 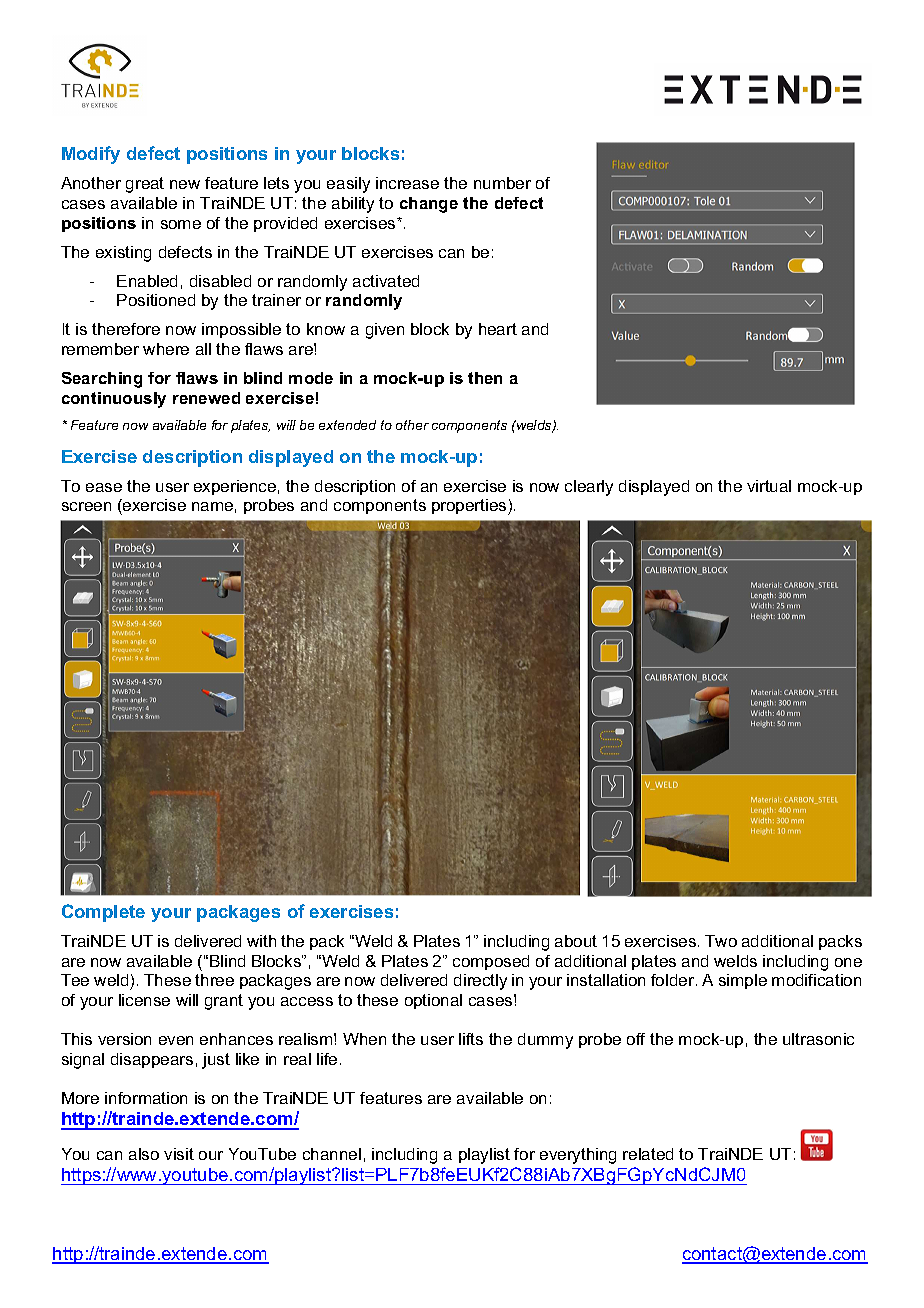 I want to click on virtual, so click(x=769, y=486).
